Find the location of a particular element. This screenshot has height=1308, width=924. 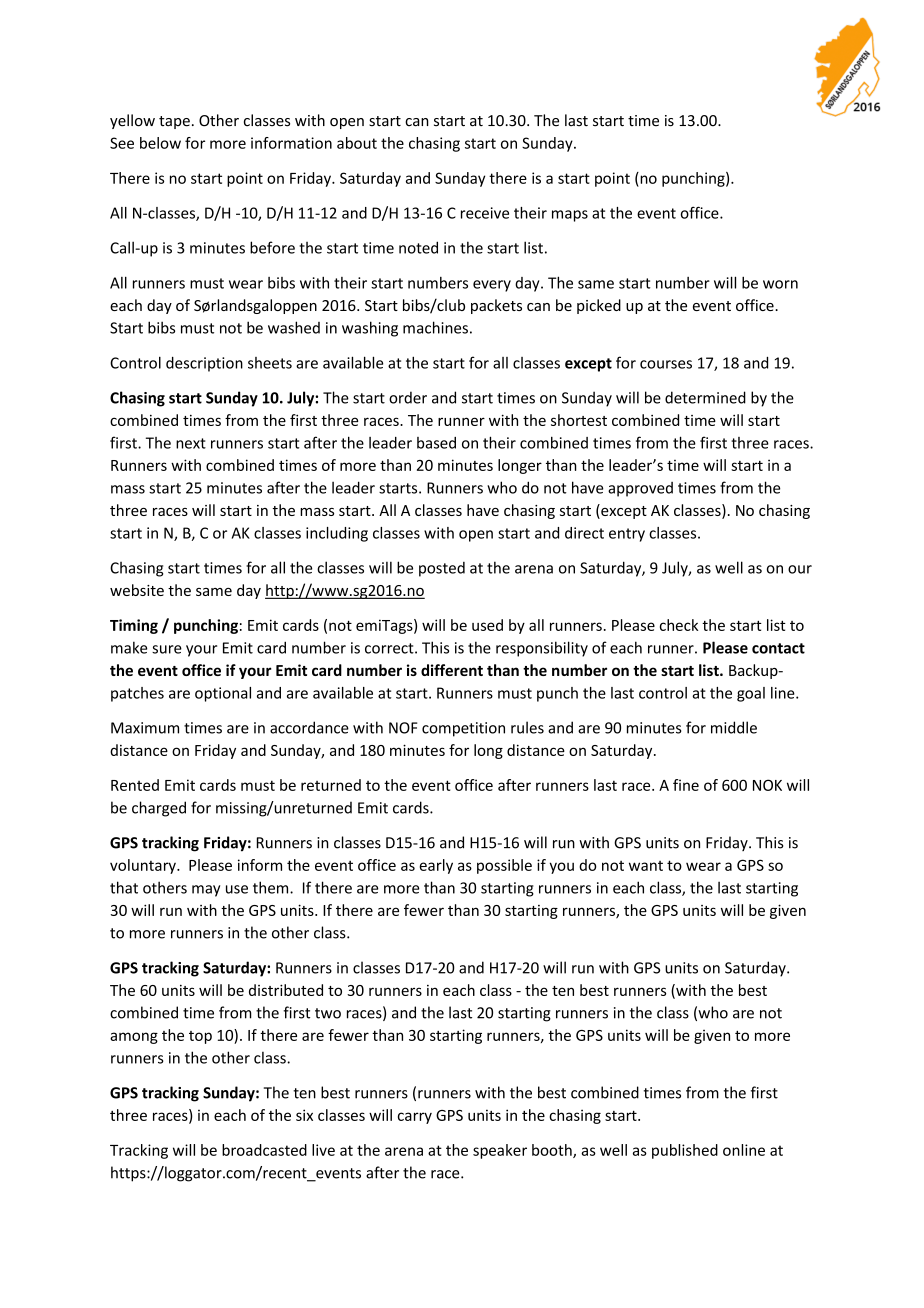

may is located at coordinates (206, 891).
